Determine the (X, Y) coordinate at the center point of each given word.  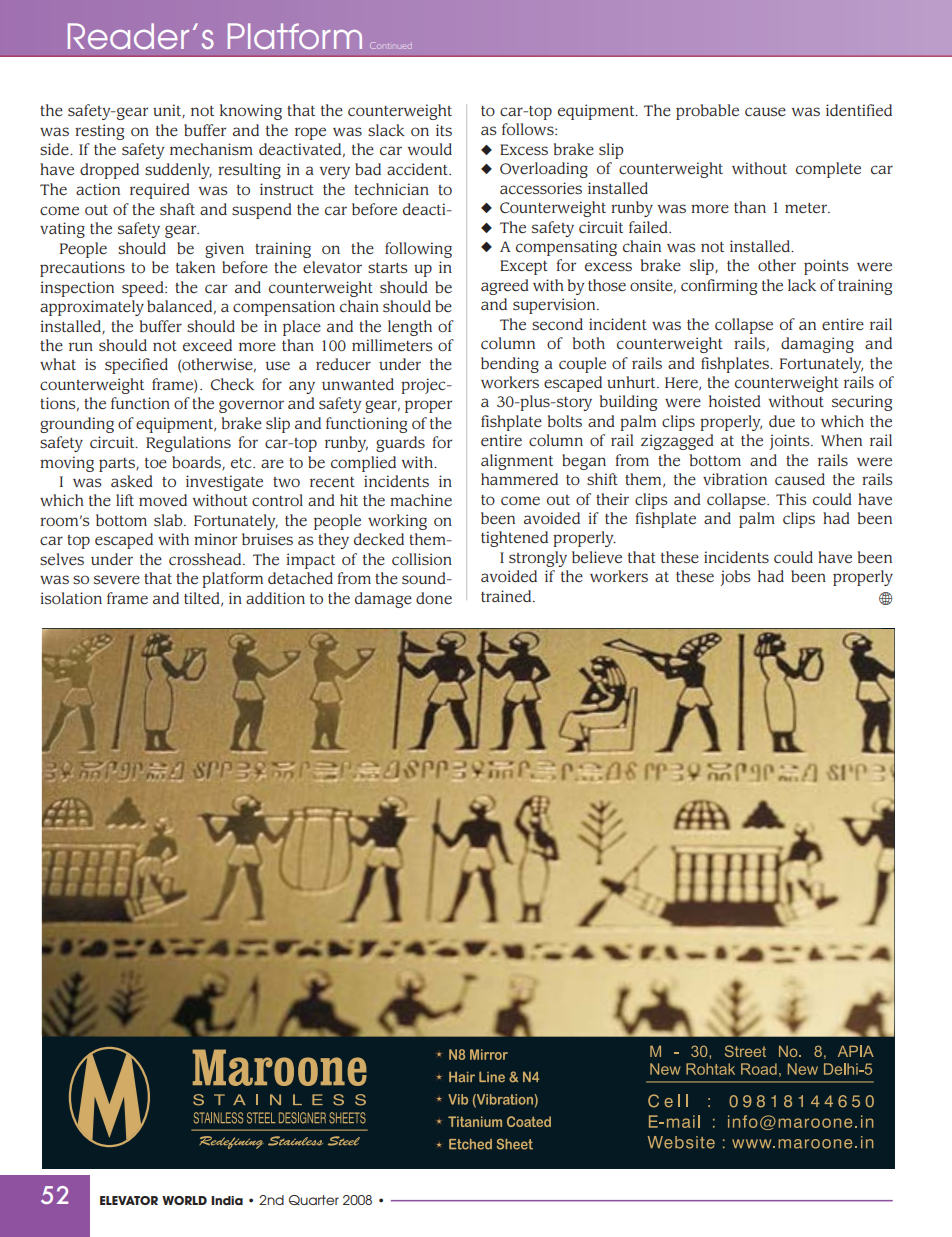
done (434, 598)
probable (707, 112)
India (227, 1200)
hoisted (735, 401)
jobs (735, 578)
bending (510, 365)
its (444, 130)
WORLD (184, 1200)
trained (507, 596)
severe (117, 580)
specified (136, 366)
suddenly (178, 171)
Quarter (314, 1200)
